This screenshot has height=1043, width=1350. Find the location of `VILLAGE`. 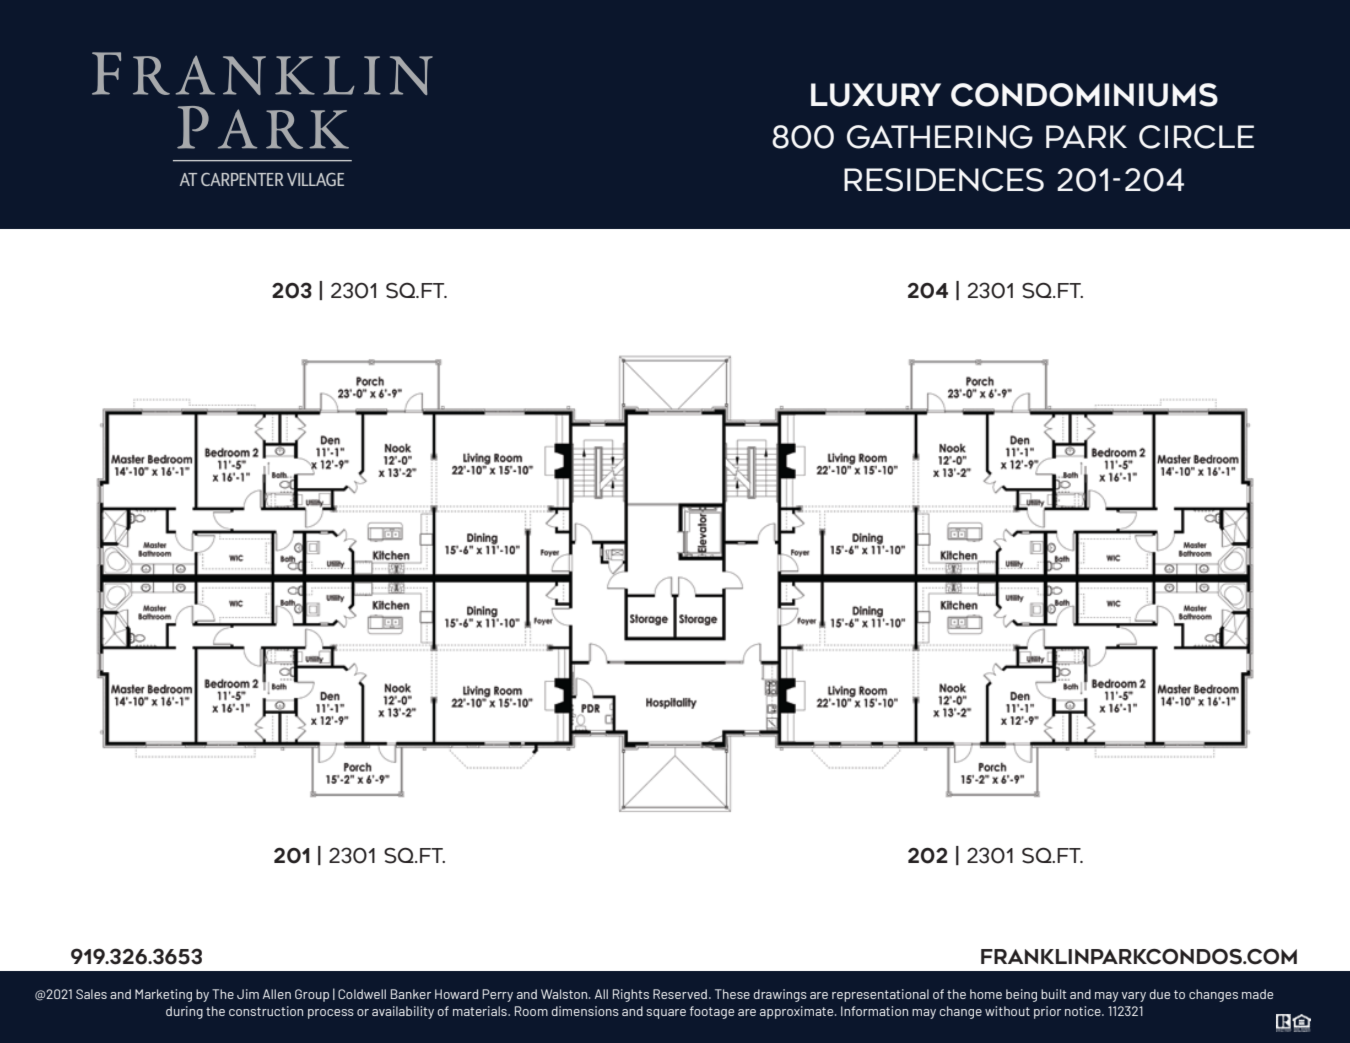

VILLAGE is located at coordinates (315, 179).
